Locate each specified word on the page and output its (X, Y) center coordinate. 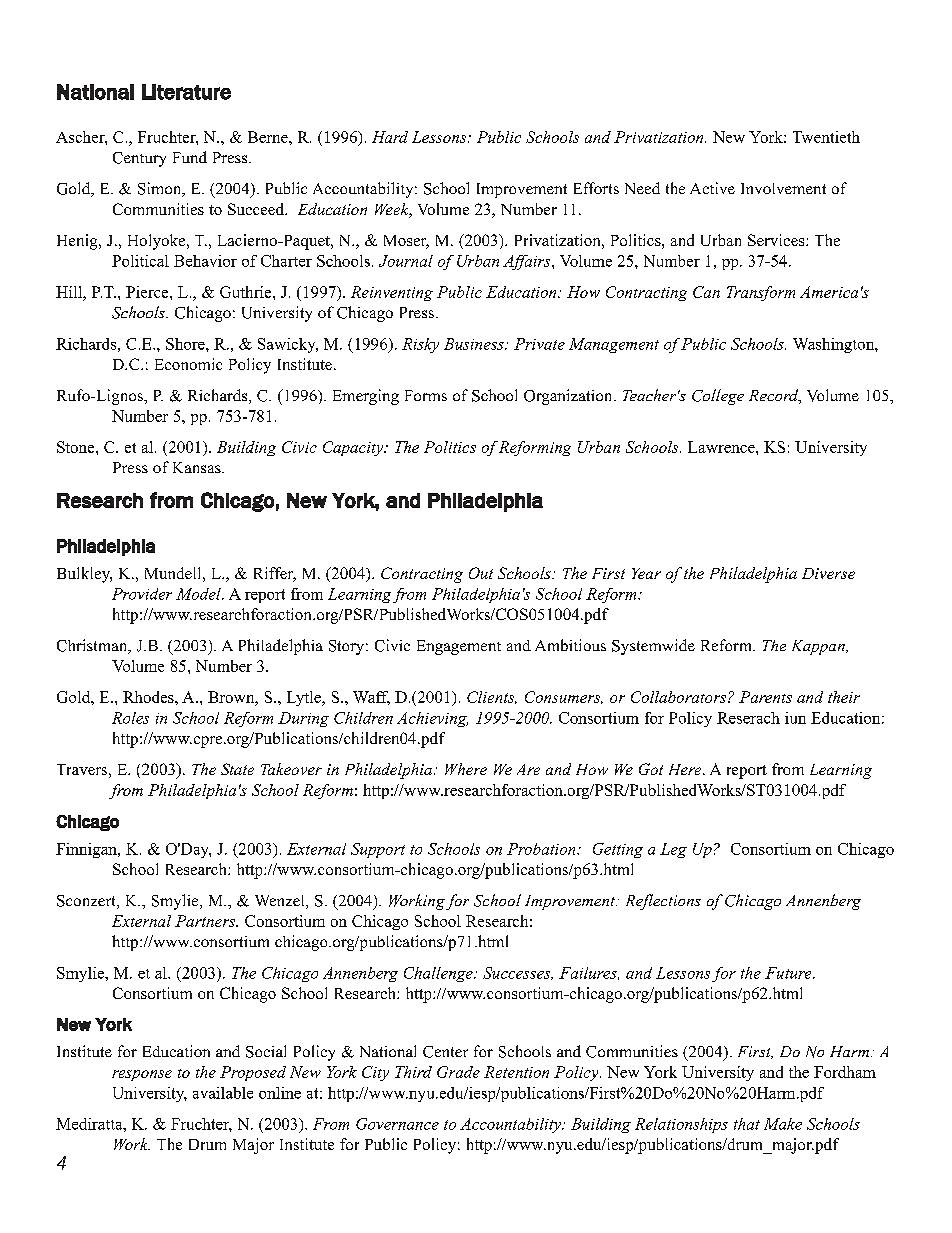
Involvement (783, 188)
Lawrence (722, 447)
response (142, 1075)
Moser (406, 242)
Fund (190, 157)
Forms (426, 395)
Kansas (198, 467)
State (237, 769)
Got (651, 769)
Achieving (432, 719)
